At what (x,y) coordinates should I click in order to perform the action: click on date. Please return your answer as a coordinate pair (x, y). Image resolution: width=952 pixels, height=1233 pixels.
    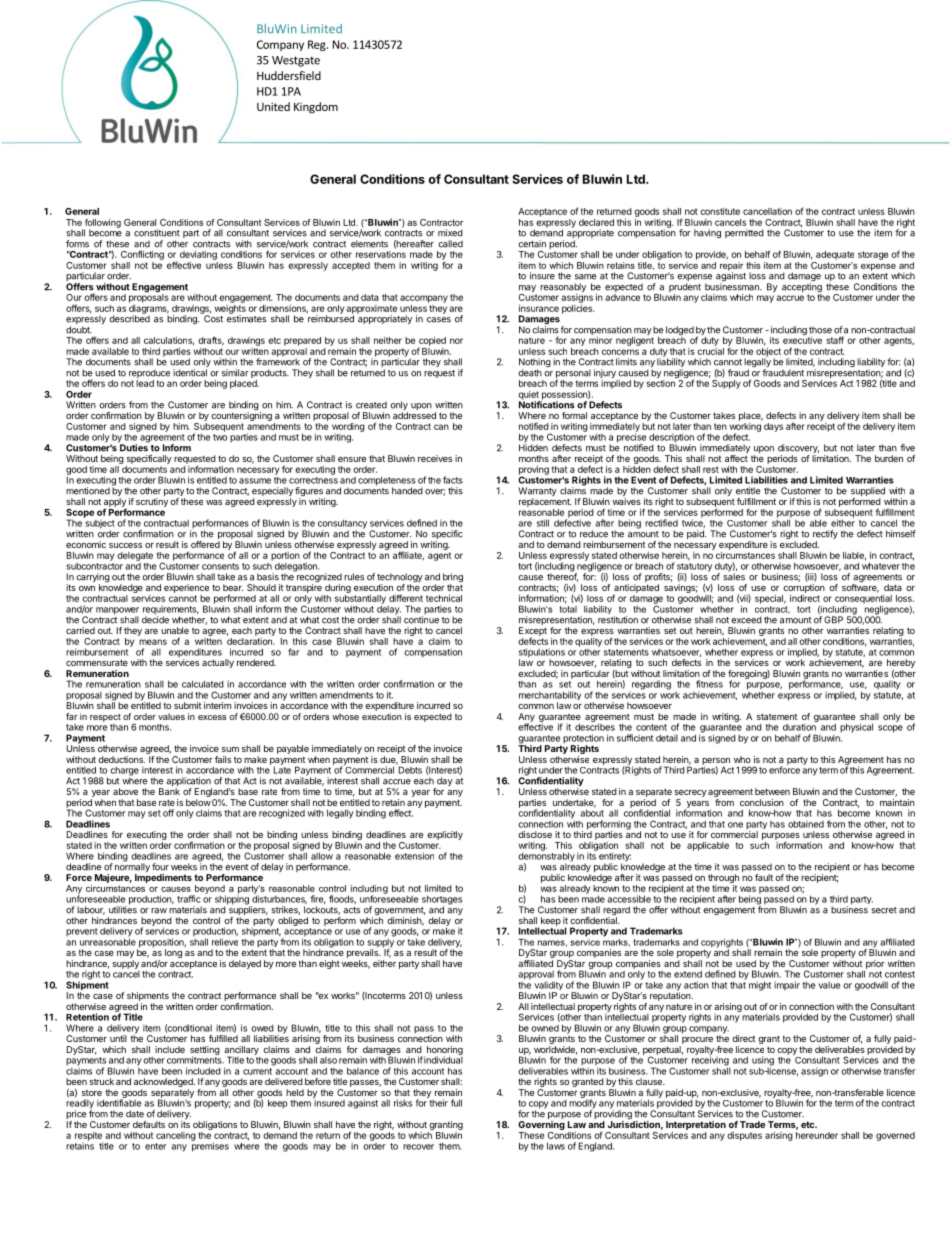
    Looking at the image, I should click on (135, 1114).
